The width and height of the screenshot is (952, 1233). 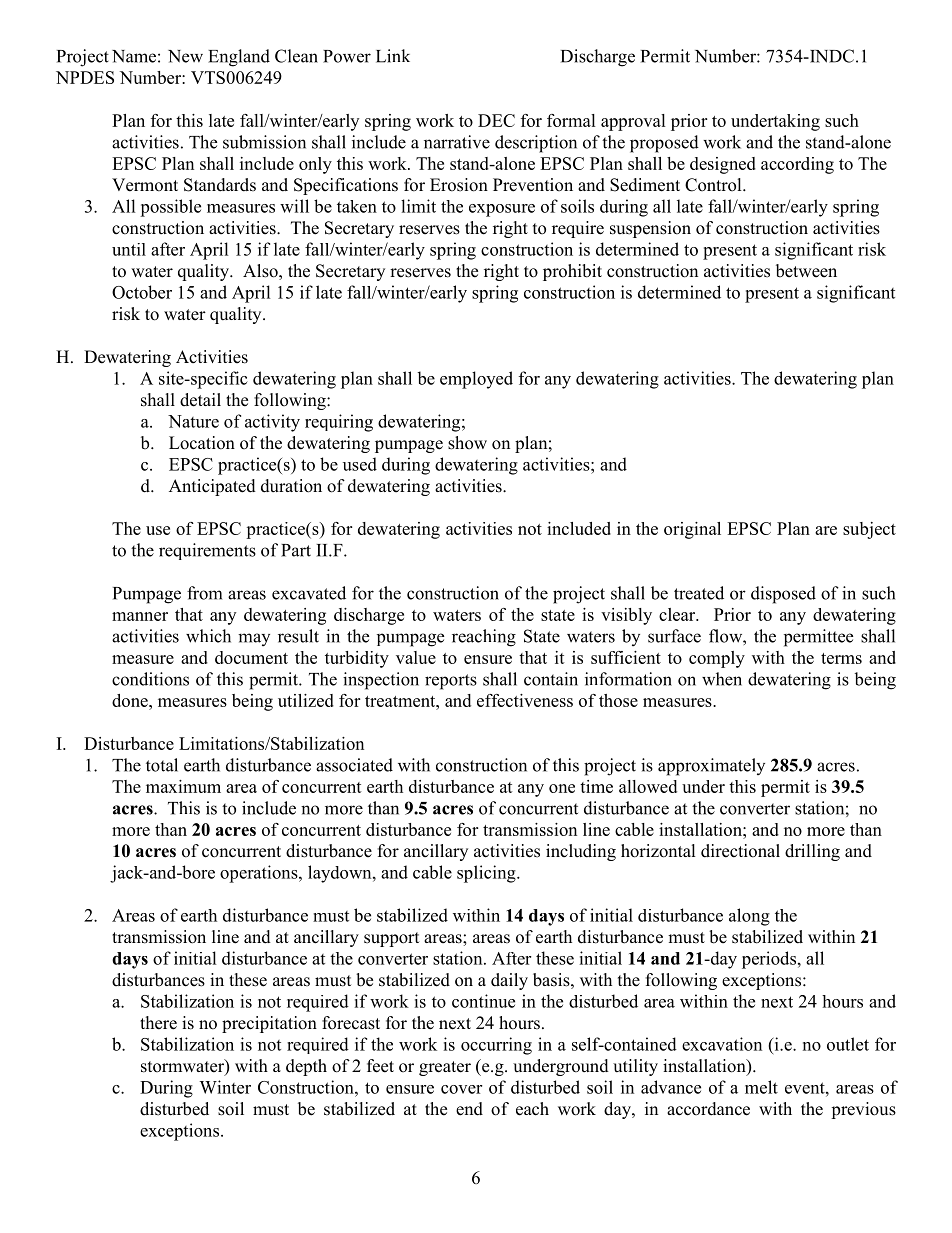 I want to click on value, so click(x=416, y=657).
